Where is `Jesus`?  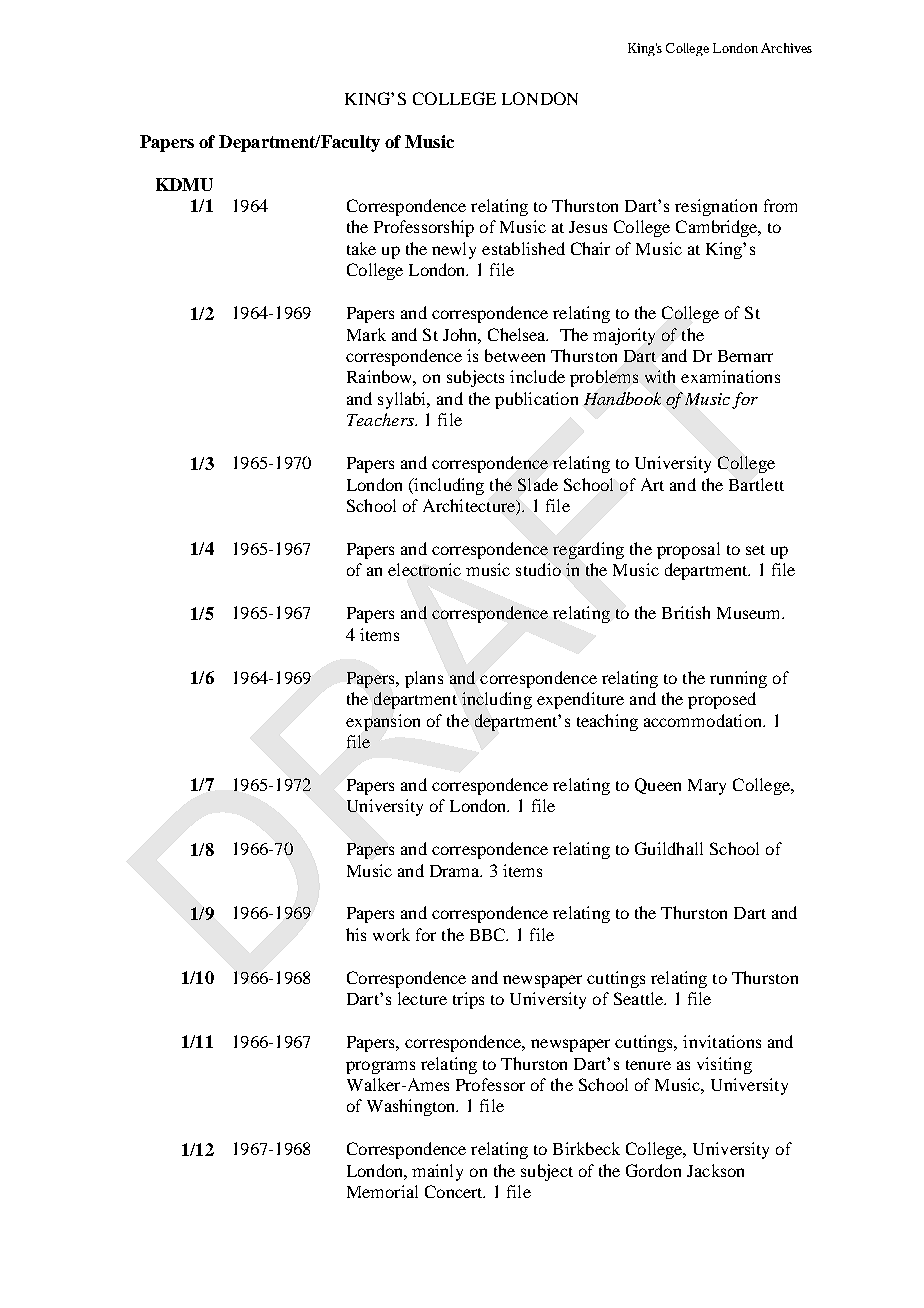
Jesus is located at coordinates (588, 227).
